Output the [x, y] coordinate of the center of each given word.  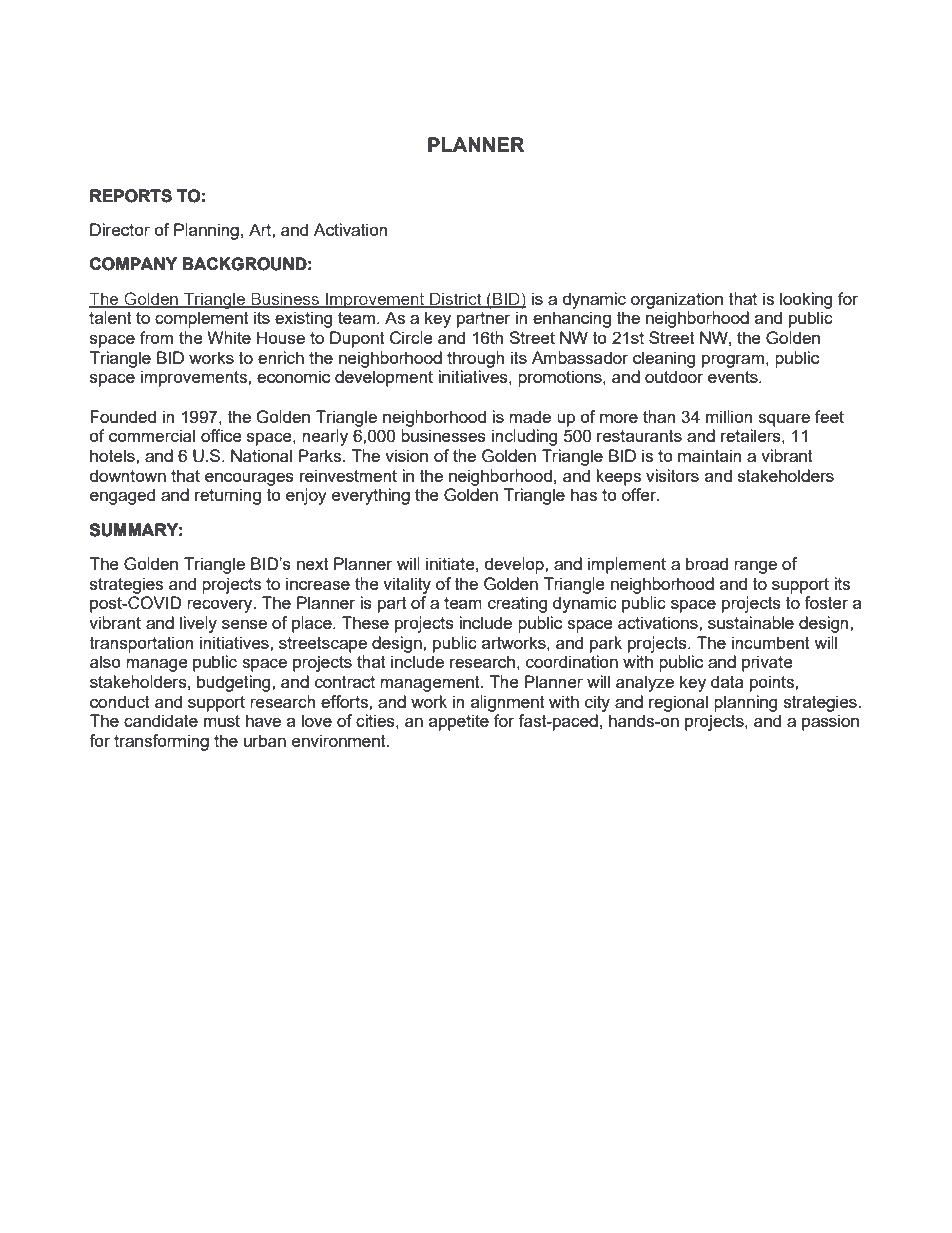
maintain [709, 455]
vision [406, 455]
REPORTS [131, 196]
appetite [459, 722]
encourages [249, 479]
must [222, 721]
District [456, 299]
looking [806, 300]
